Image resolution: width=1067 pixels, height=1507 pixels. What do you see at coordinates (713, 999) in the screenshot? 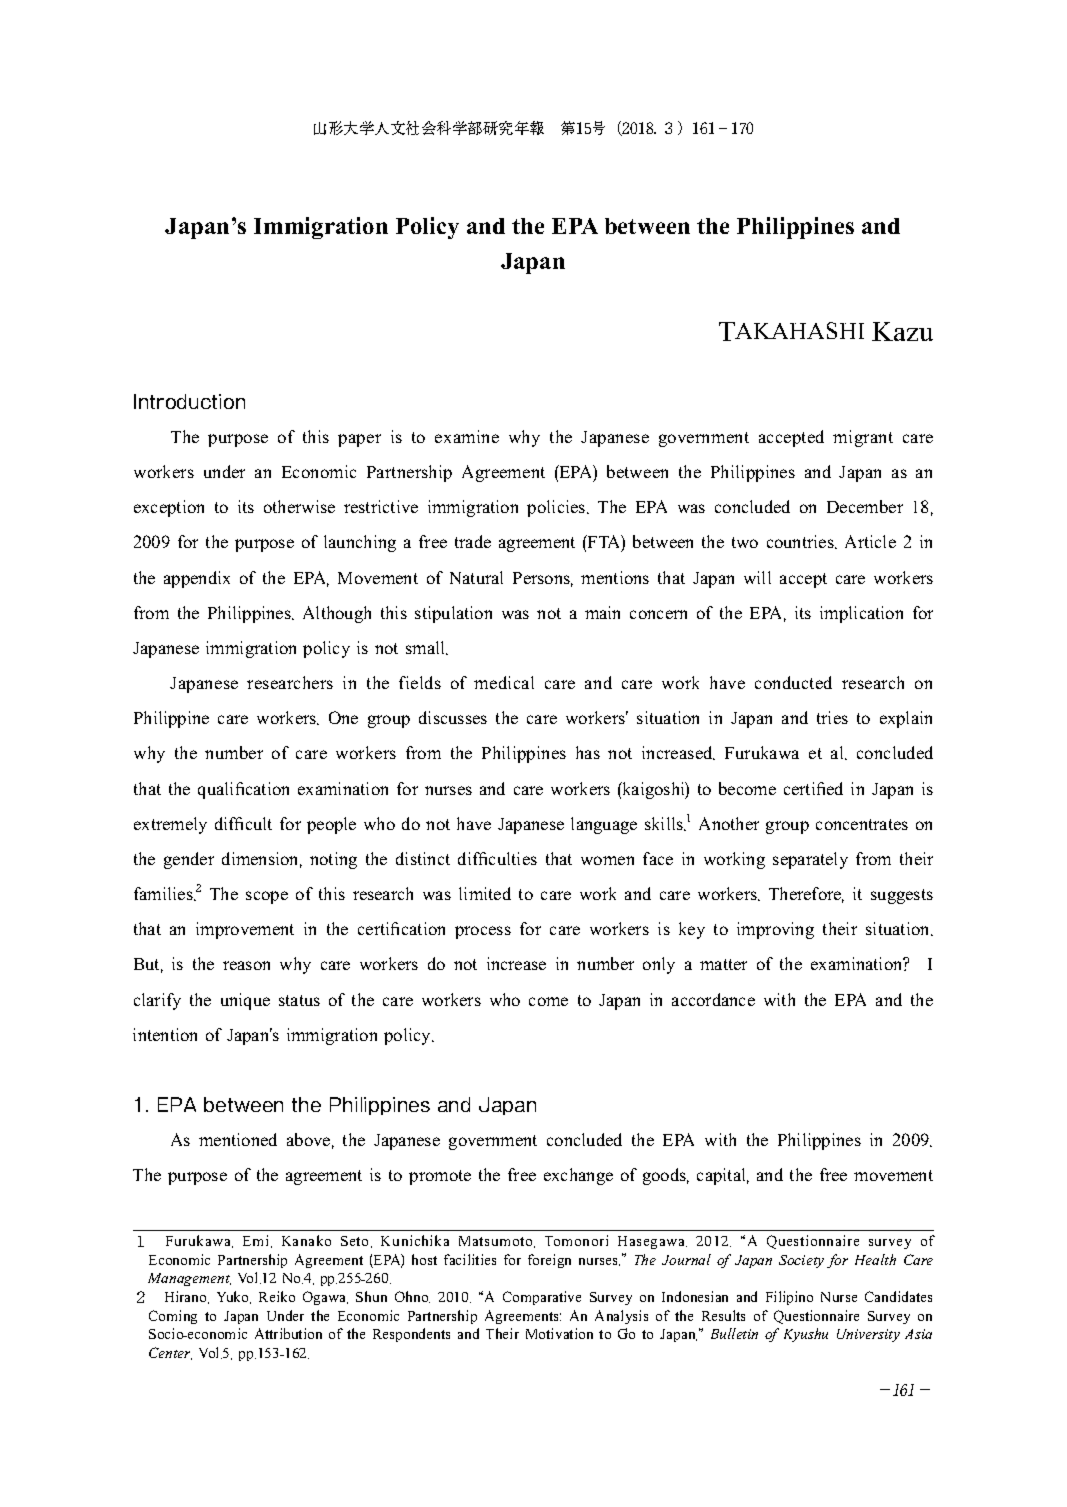
I see `accordance` at bounding box center [713, 999].
